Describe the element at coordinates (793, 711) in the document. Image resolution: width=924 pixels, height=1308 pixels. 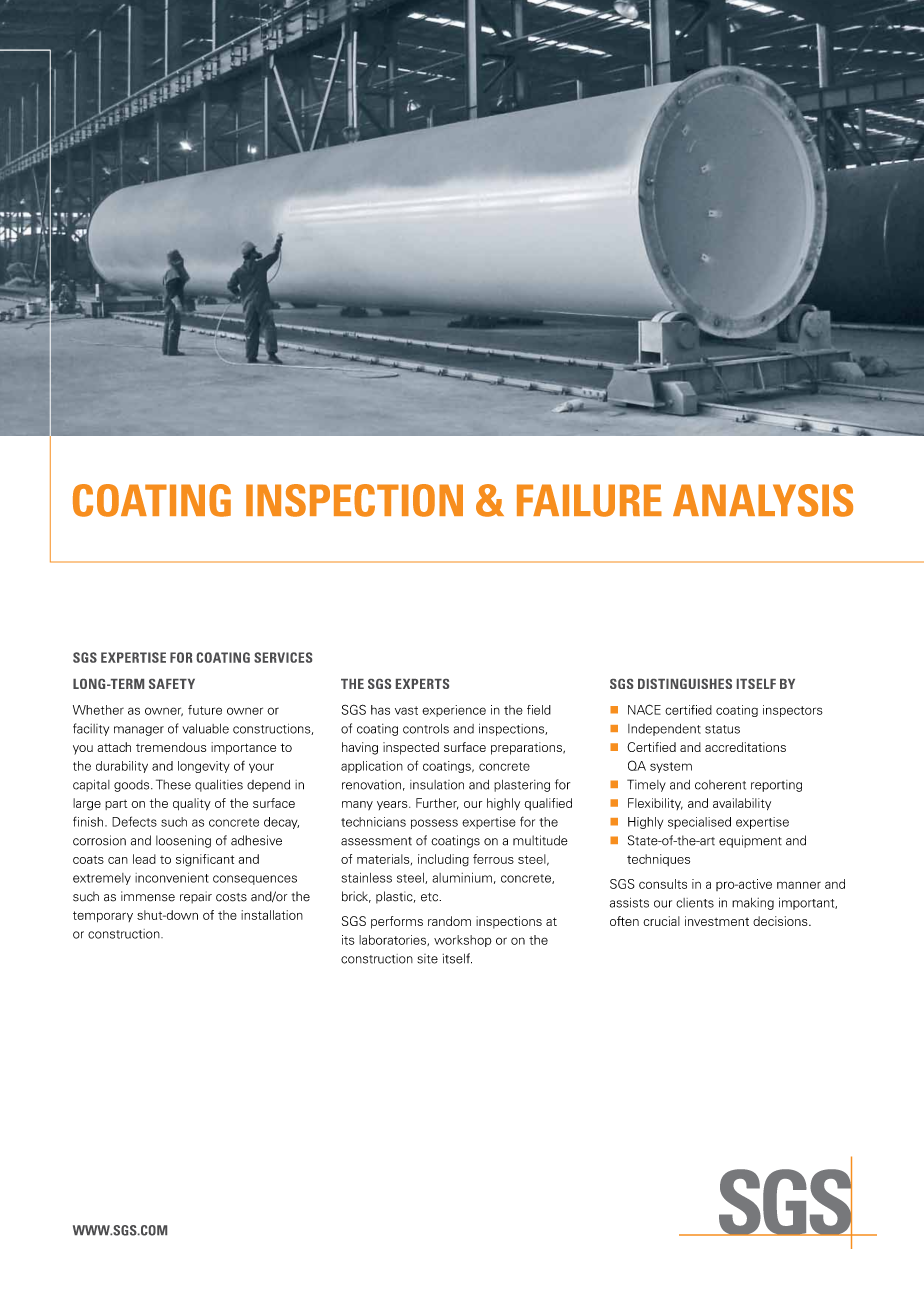
I see `inspectors` at that location.
